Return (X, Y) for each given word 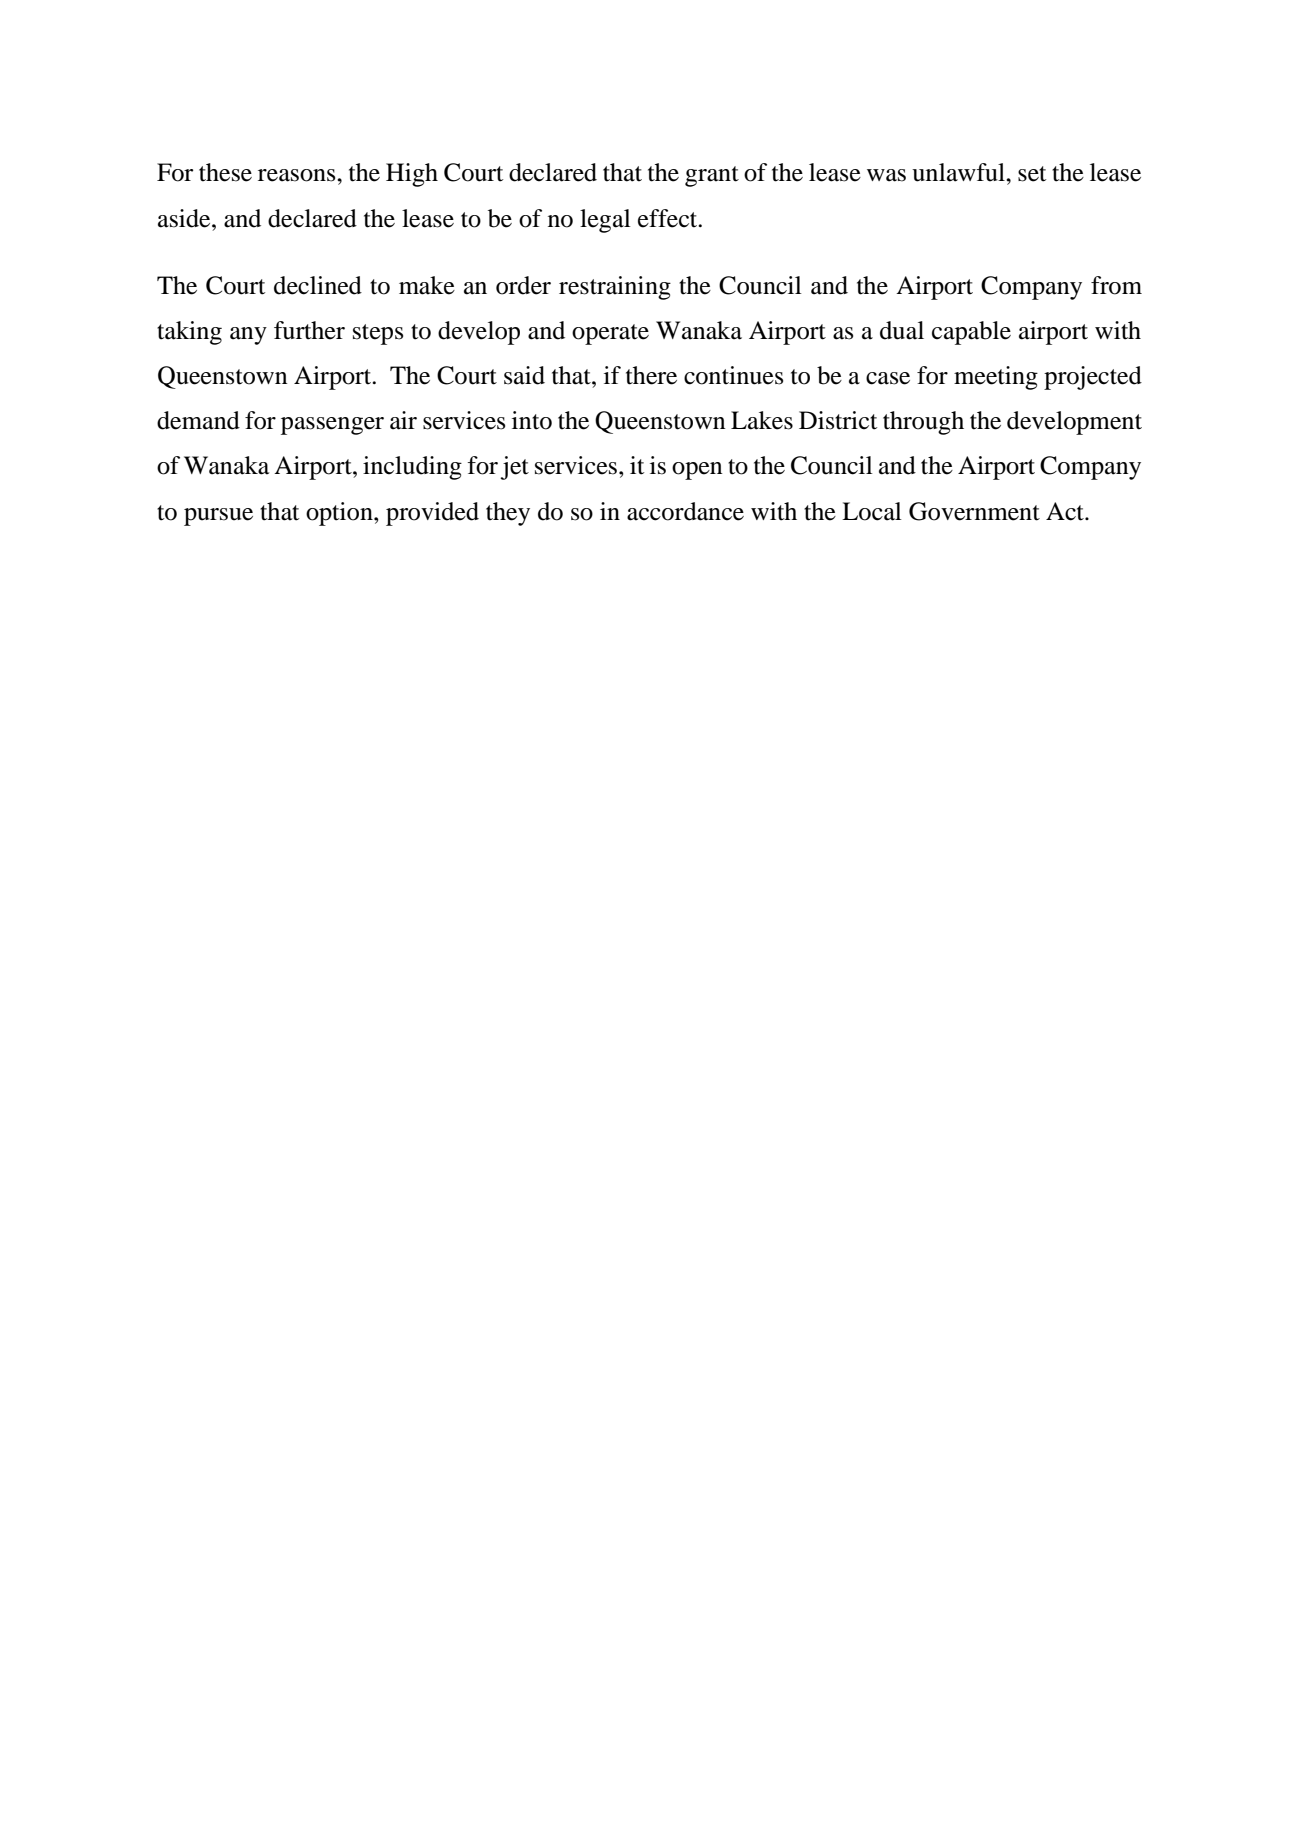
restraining (615, 288)
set (1032, 174)
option (340, 514)
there (651, 375)
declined (318, 285)
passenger (332, 426)
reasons (298, 175)
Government (974, 511)
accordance (685, 511)
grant (712, 176)
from (1116, 285)
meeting (996, 378)
